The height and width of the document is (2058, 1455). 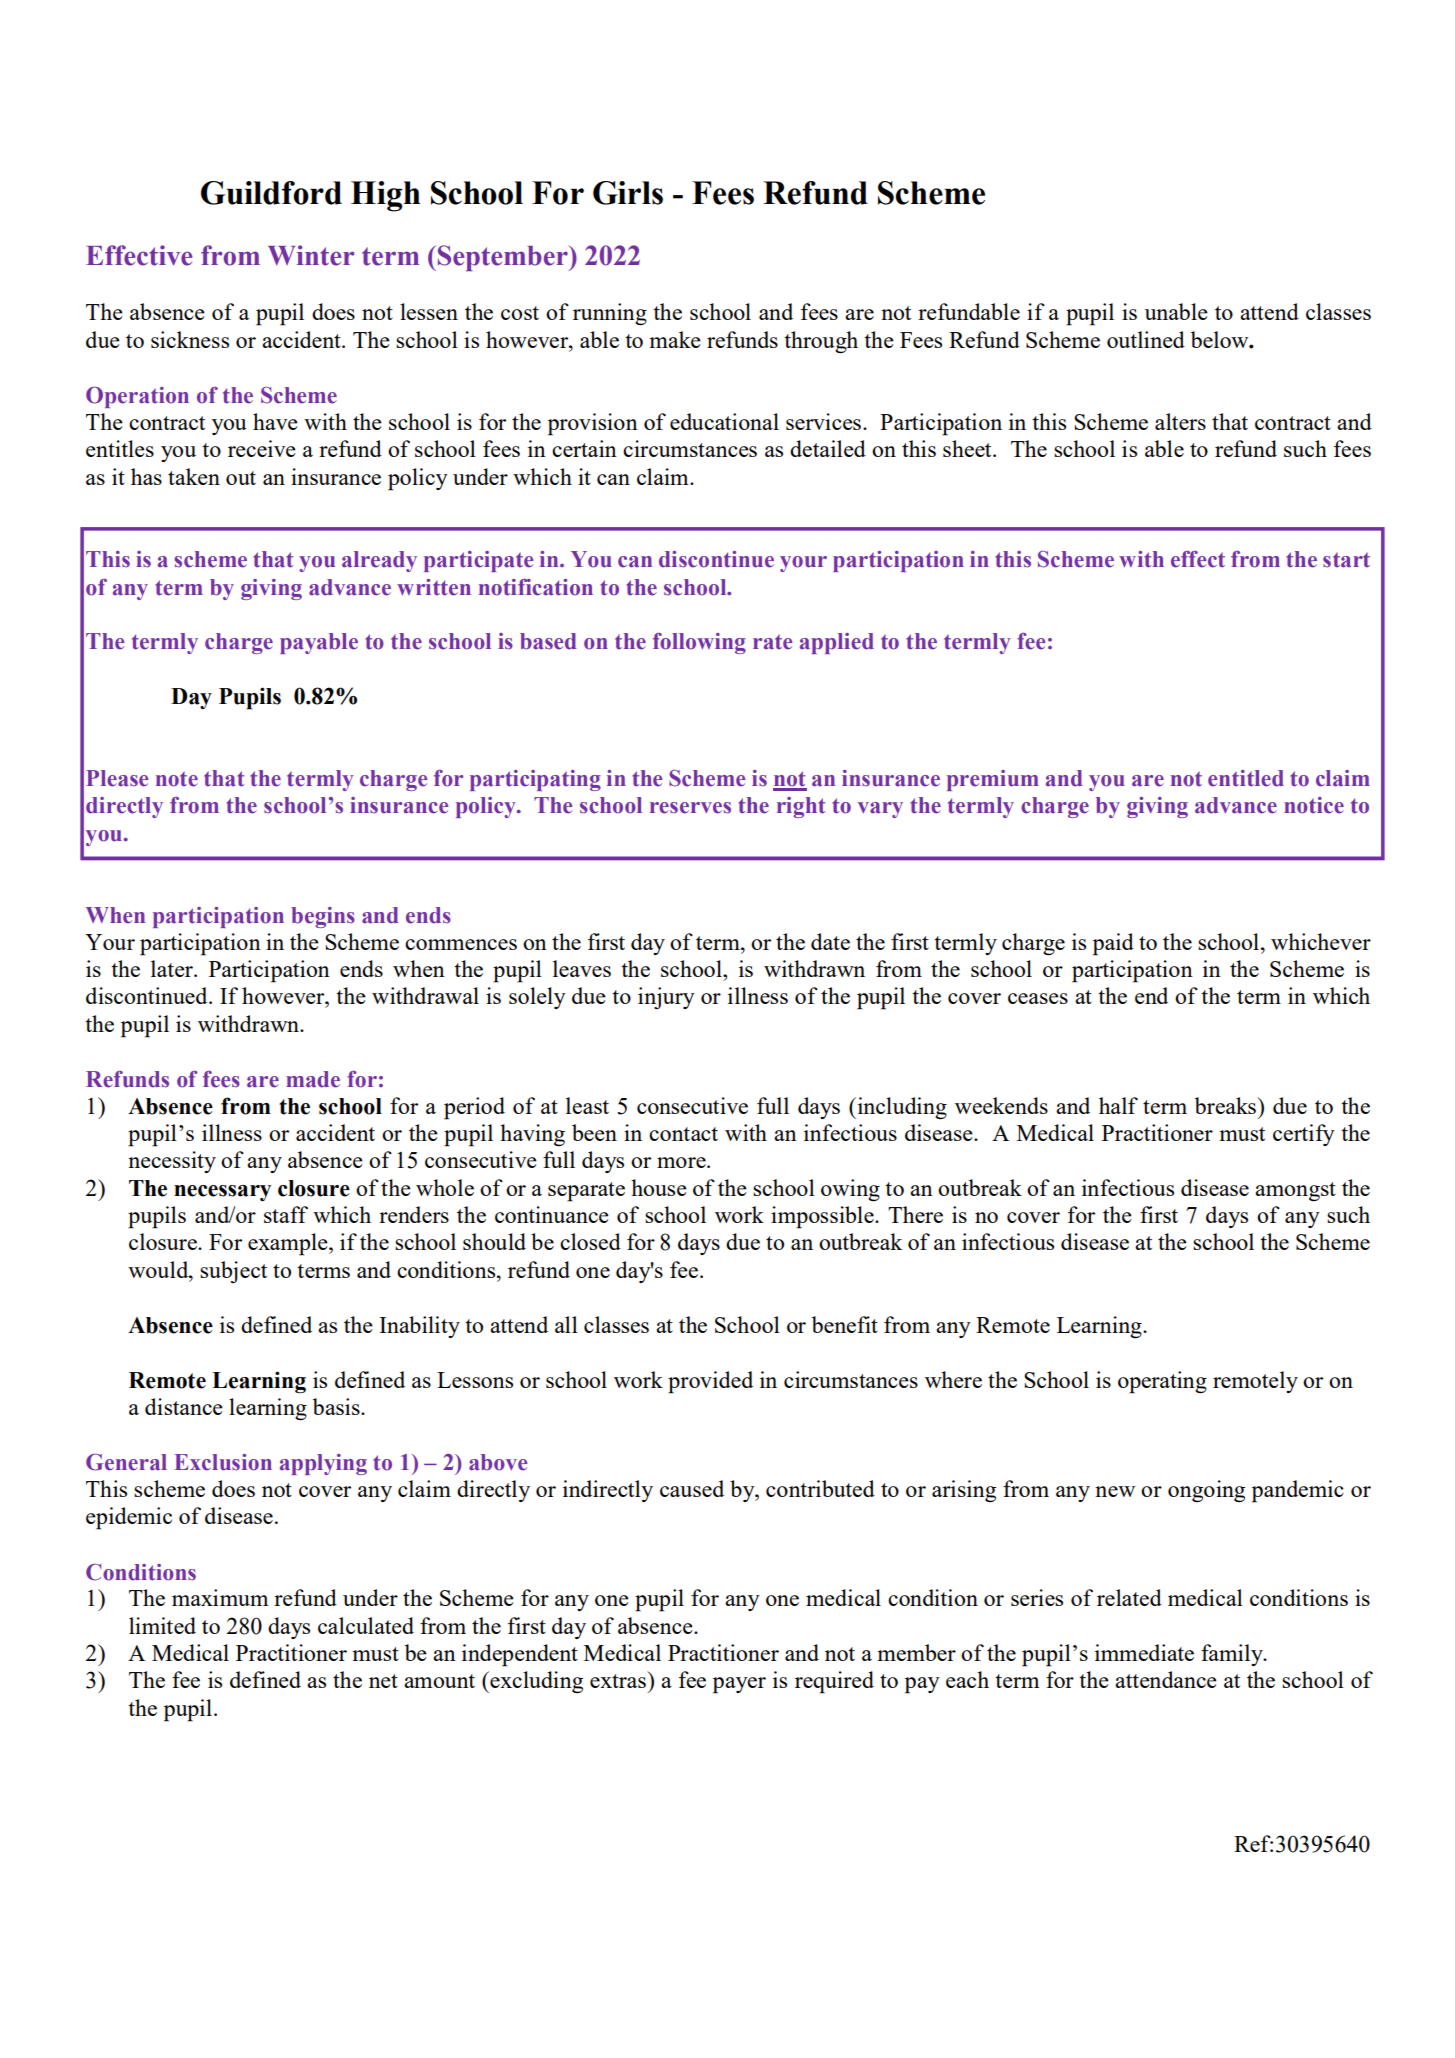 What do you see at coordinates (1146, 339) in the document?
I see `outlined` at bounding box center [1146, 339].
